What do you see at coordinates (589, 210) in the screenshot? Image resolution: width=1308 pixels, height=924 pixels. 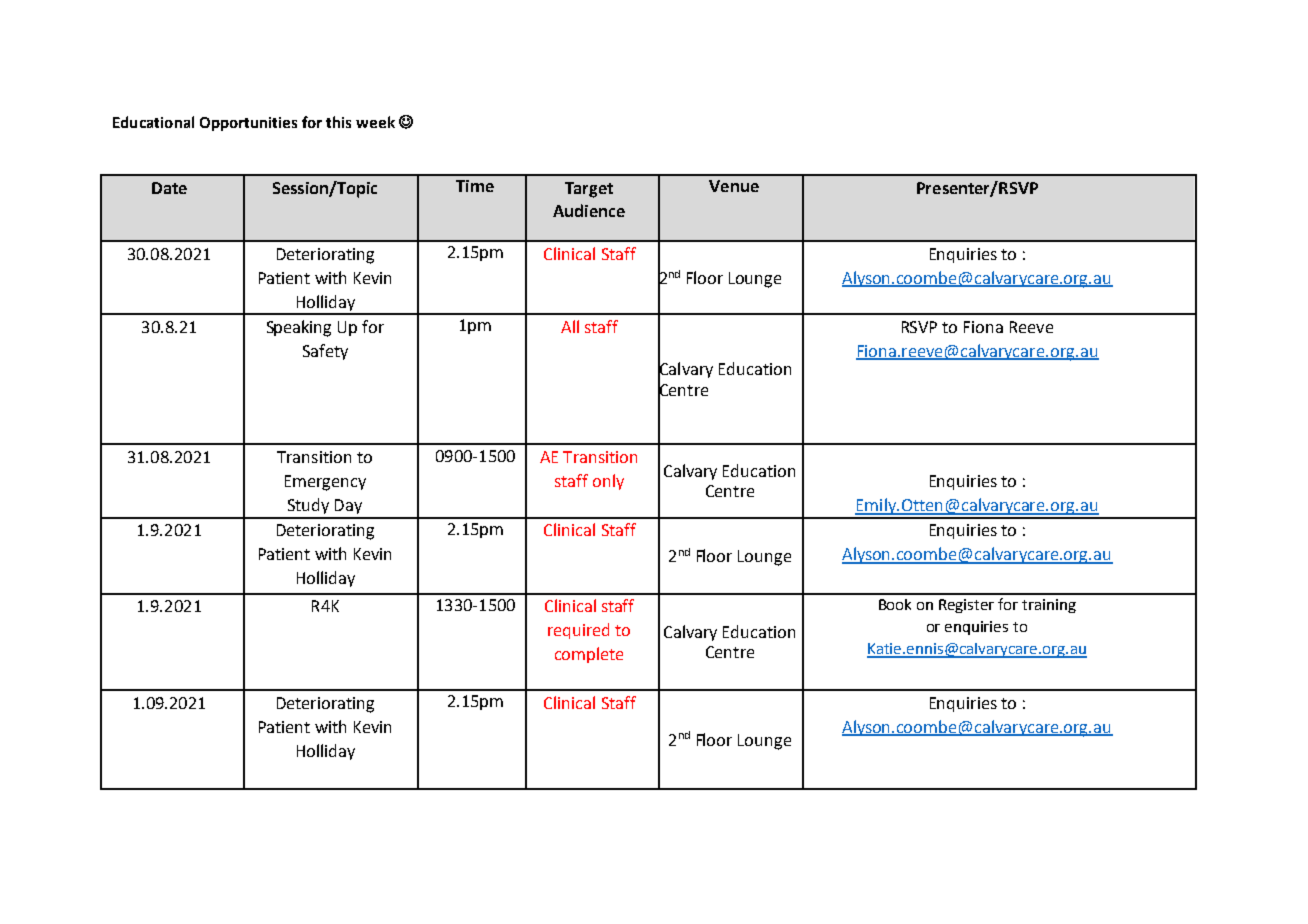 I see `Audience` at bounding box center [589, 210].
